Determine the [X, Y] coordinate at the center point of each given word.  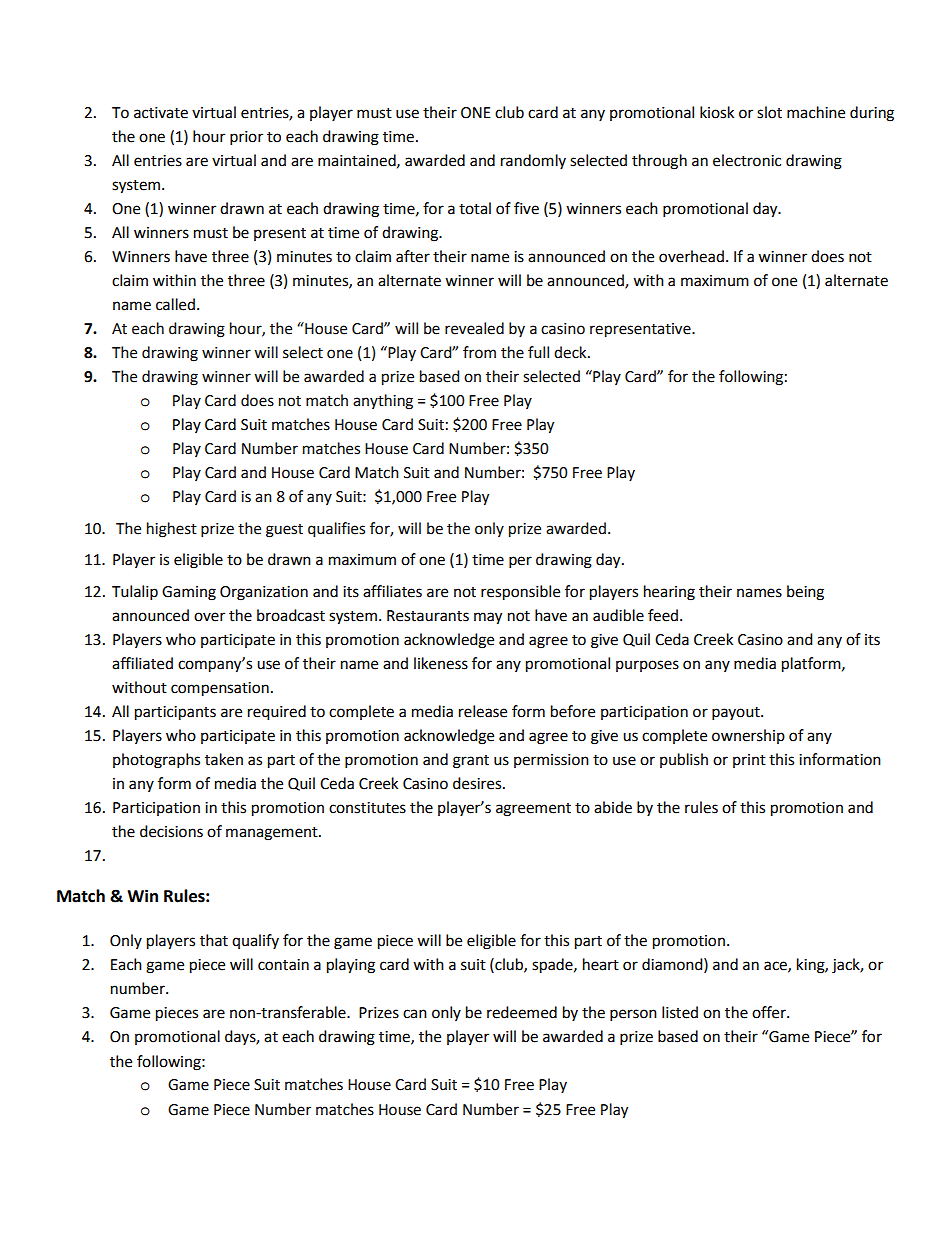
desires [478, 783]
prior [246, 138]
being [805, 593]
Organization [264, 593]
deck [571, 352]
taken [224, 759]
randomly [533, 161]
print [749, 761]
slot [769, 112]
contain [283, 965]
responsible [520, 593]
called [175, 304]
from [479, 352]
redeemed [522, 1012]
